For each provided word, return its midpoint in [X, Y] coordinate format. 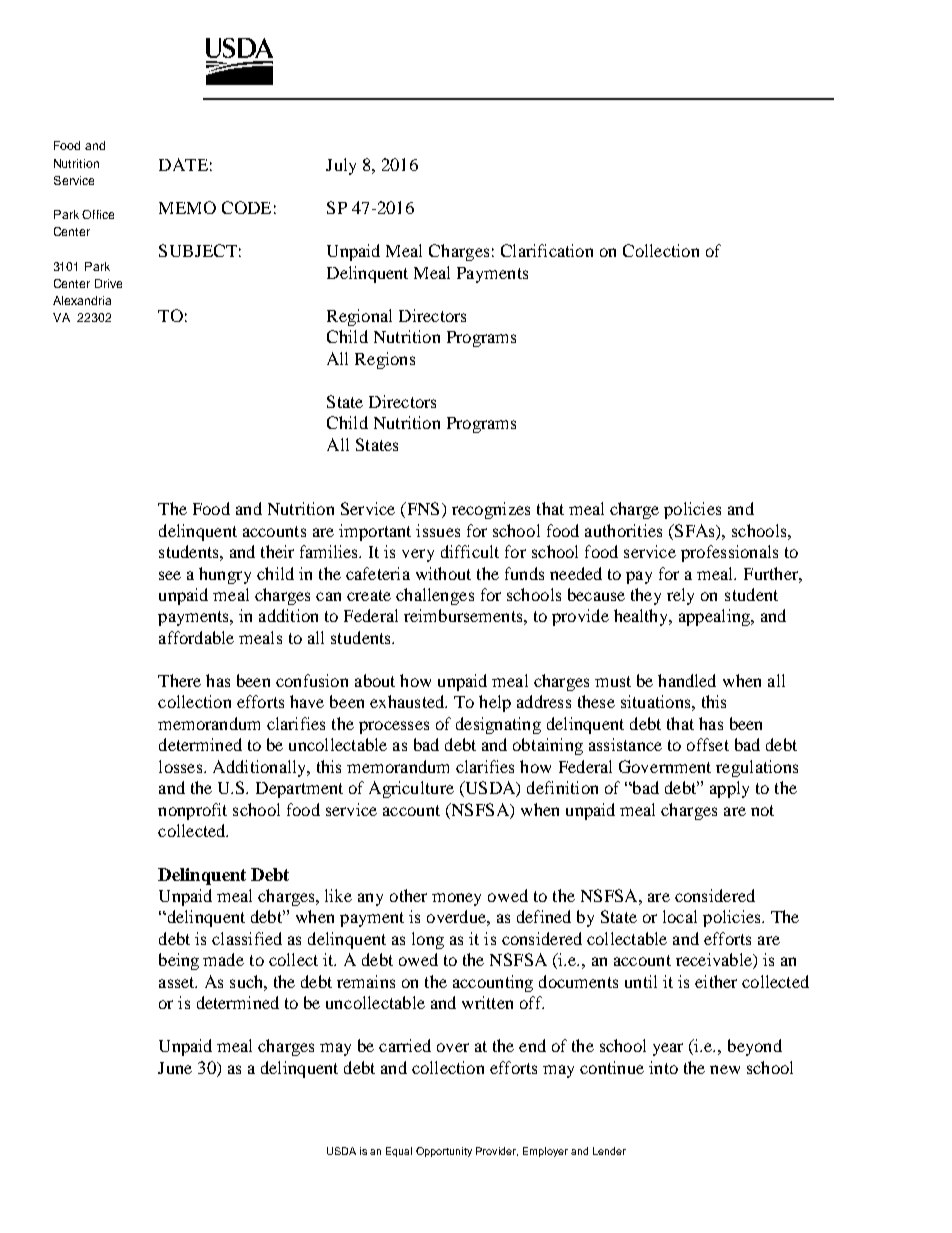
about [375, 680]
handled [687, 680]
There [179, 680]
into [663, 1067]
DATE [183, 164]
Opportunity [444, 1152]
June [175, 1068]
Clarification [547, 250]
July [341, 166]
